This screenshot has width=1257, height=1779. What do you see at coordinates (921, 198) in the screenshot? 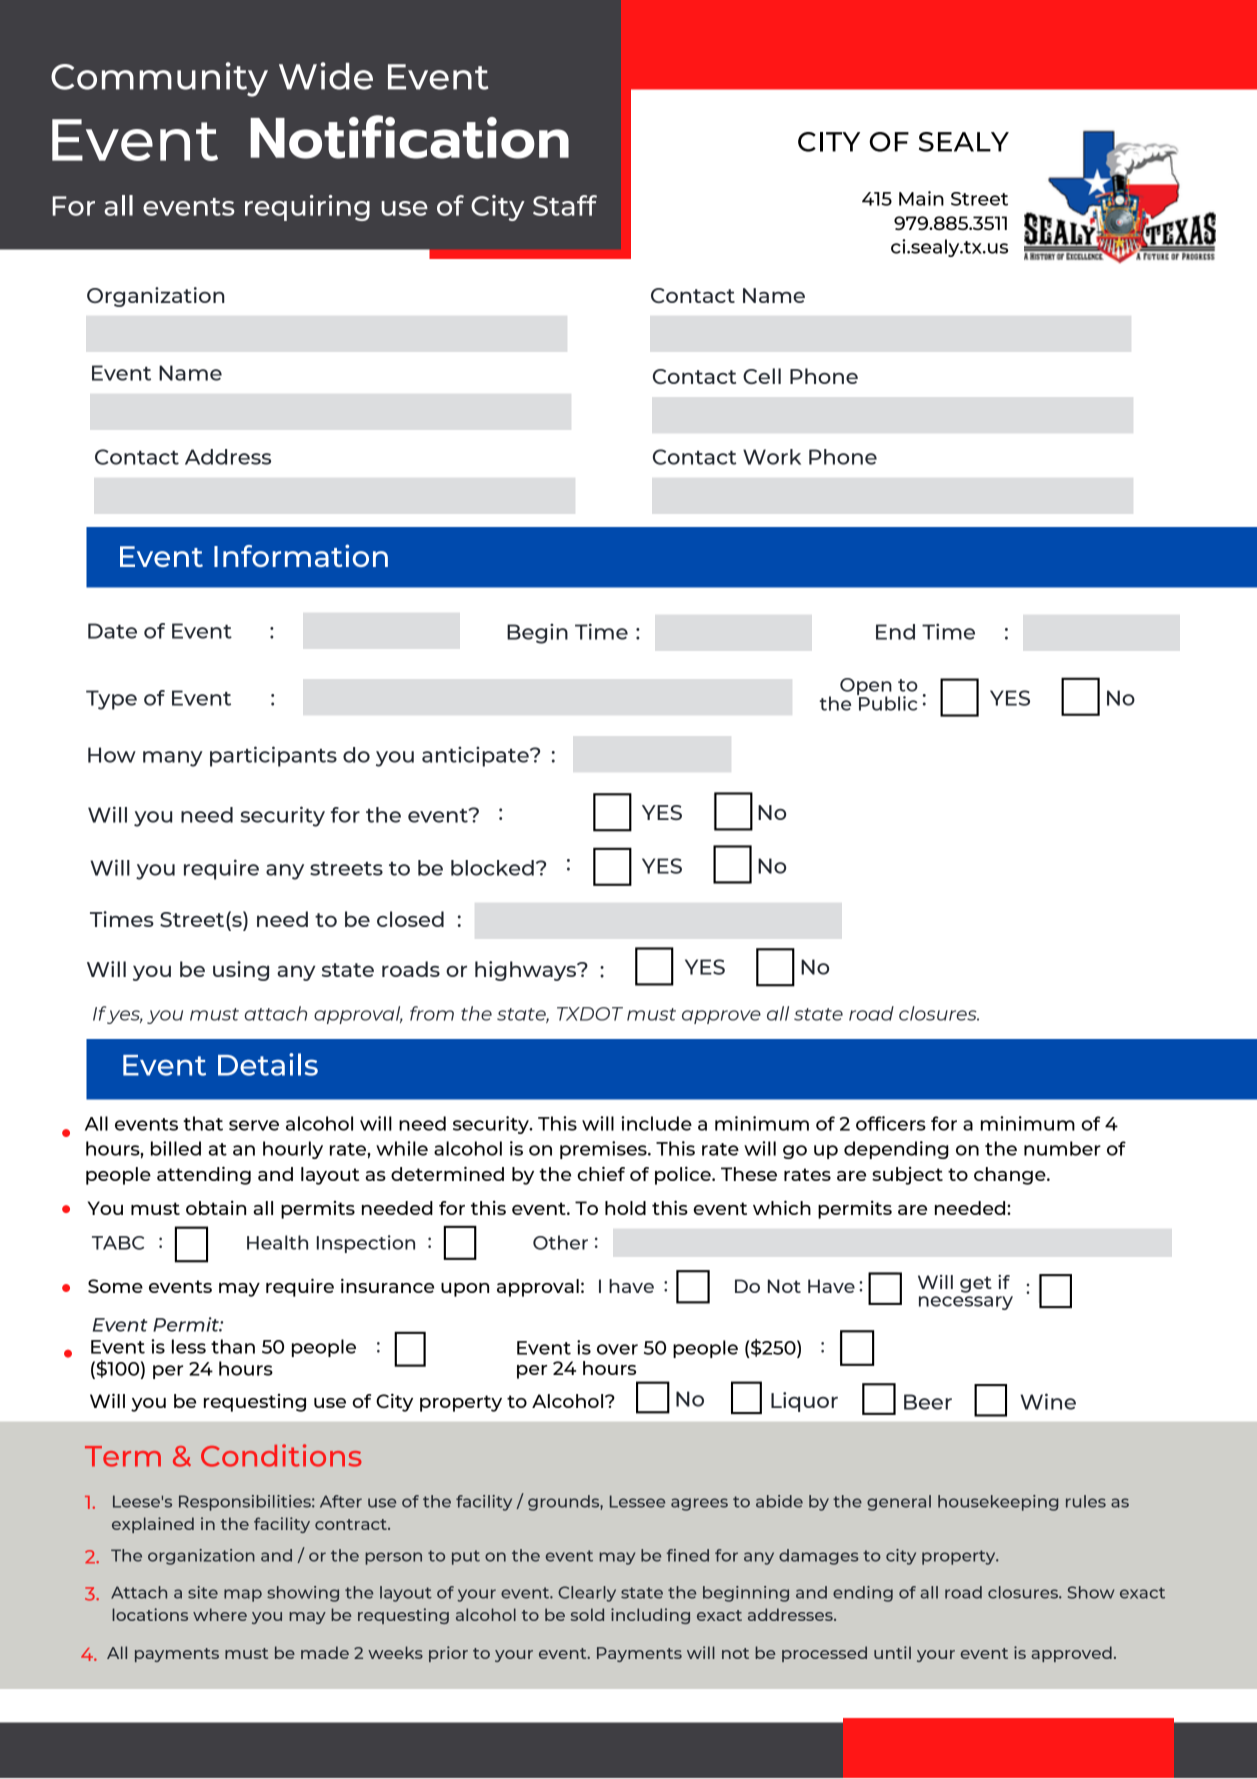
I see `Main` at bounding box center [921, 198].
